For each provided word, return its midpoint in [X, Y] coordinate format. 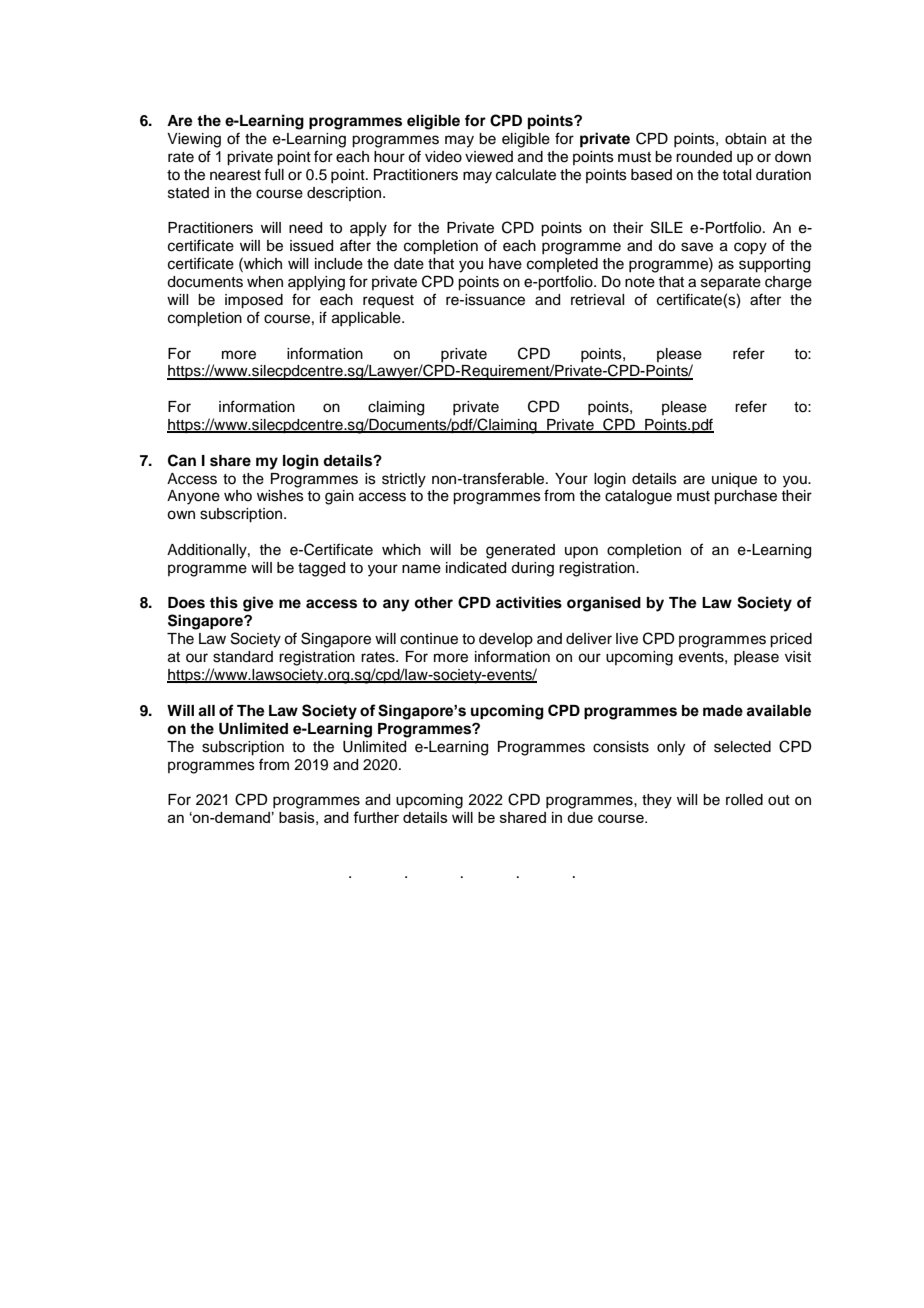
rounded [704, 157]
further [376, 817]
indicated [476, 568]
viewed [489, 157]
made [723, 711]
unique [734, 480]
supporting [774, 265]
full [274, 174]
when [265, 282]
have [505, 264]
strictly [404, 480]
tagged [321, 569]
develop [506, 640]
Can [182, 460]
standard [243, 657]
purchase [745, 497]
